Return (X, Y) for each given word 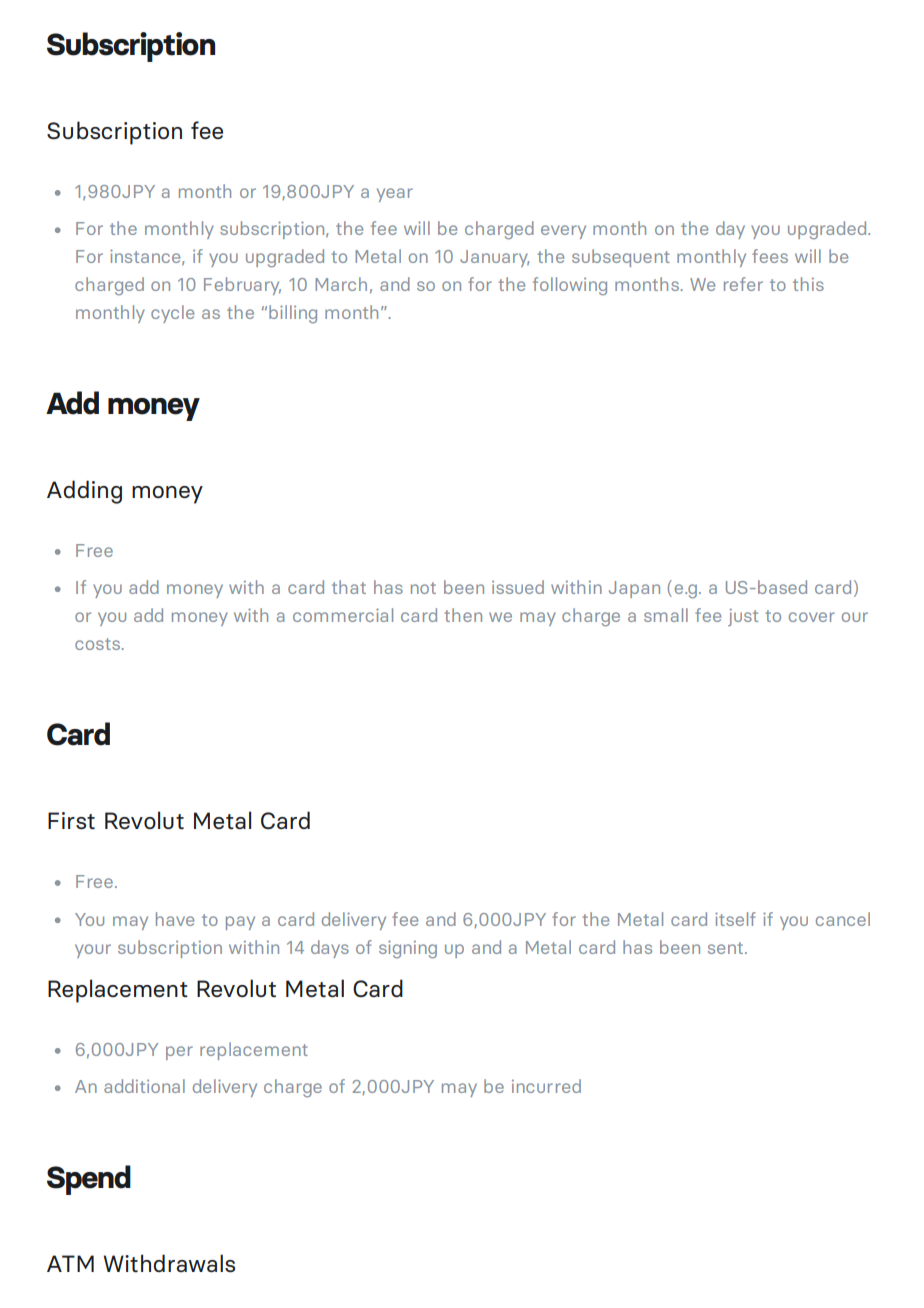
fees (770, 256)
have (175, 919)
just (743, 617)
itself (735, 919)
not (423, 588)
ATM (70, 1263)
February (242, 286)
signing (408, 949)
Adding (84, 492)
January (495, 258)
